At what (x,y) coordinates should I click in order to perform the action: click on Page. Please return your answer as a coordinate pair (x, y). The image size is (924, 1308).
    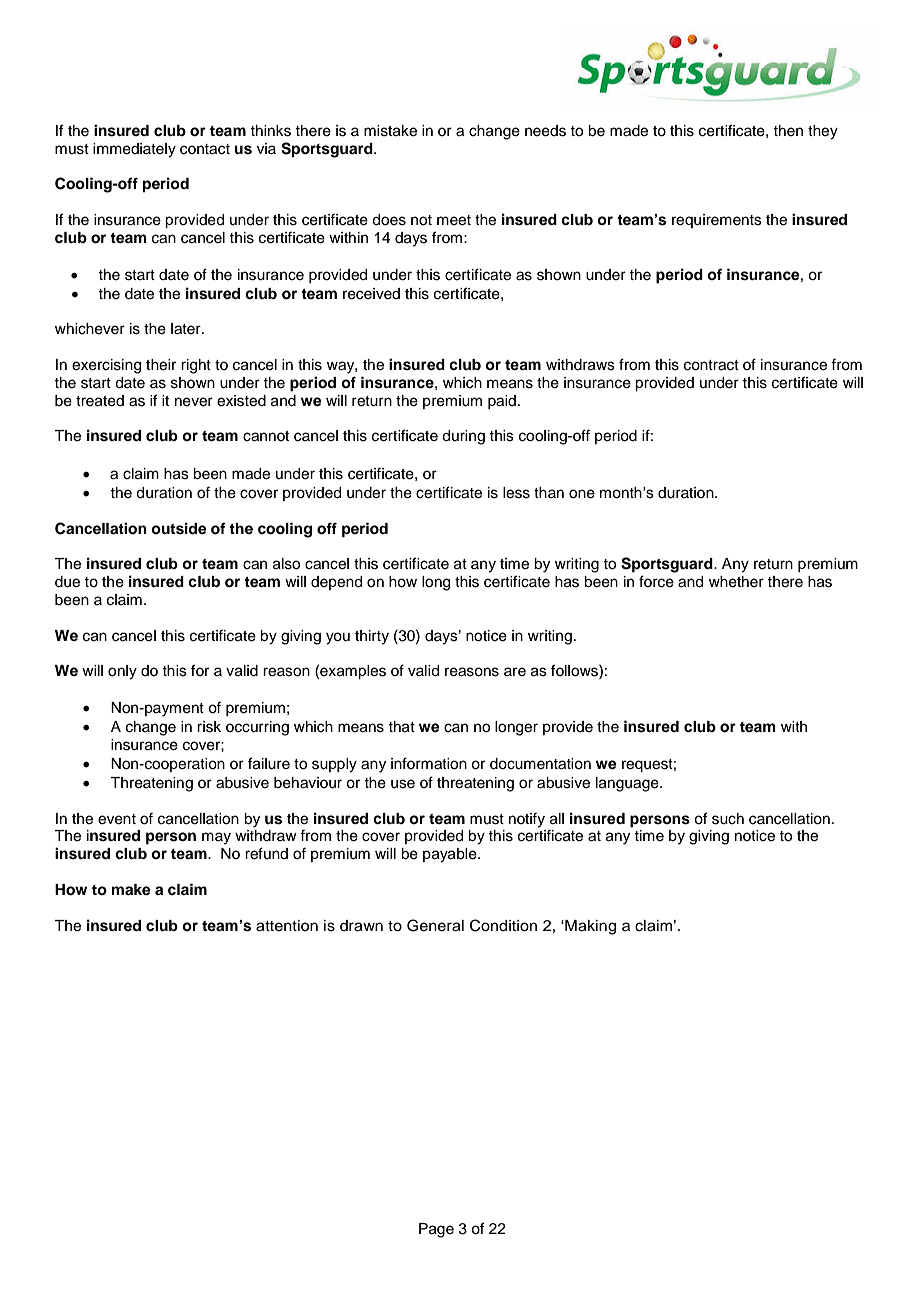
    Looking at the image, I should click on (436, 1230).
